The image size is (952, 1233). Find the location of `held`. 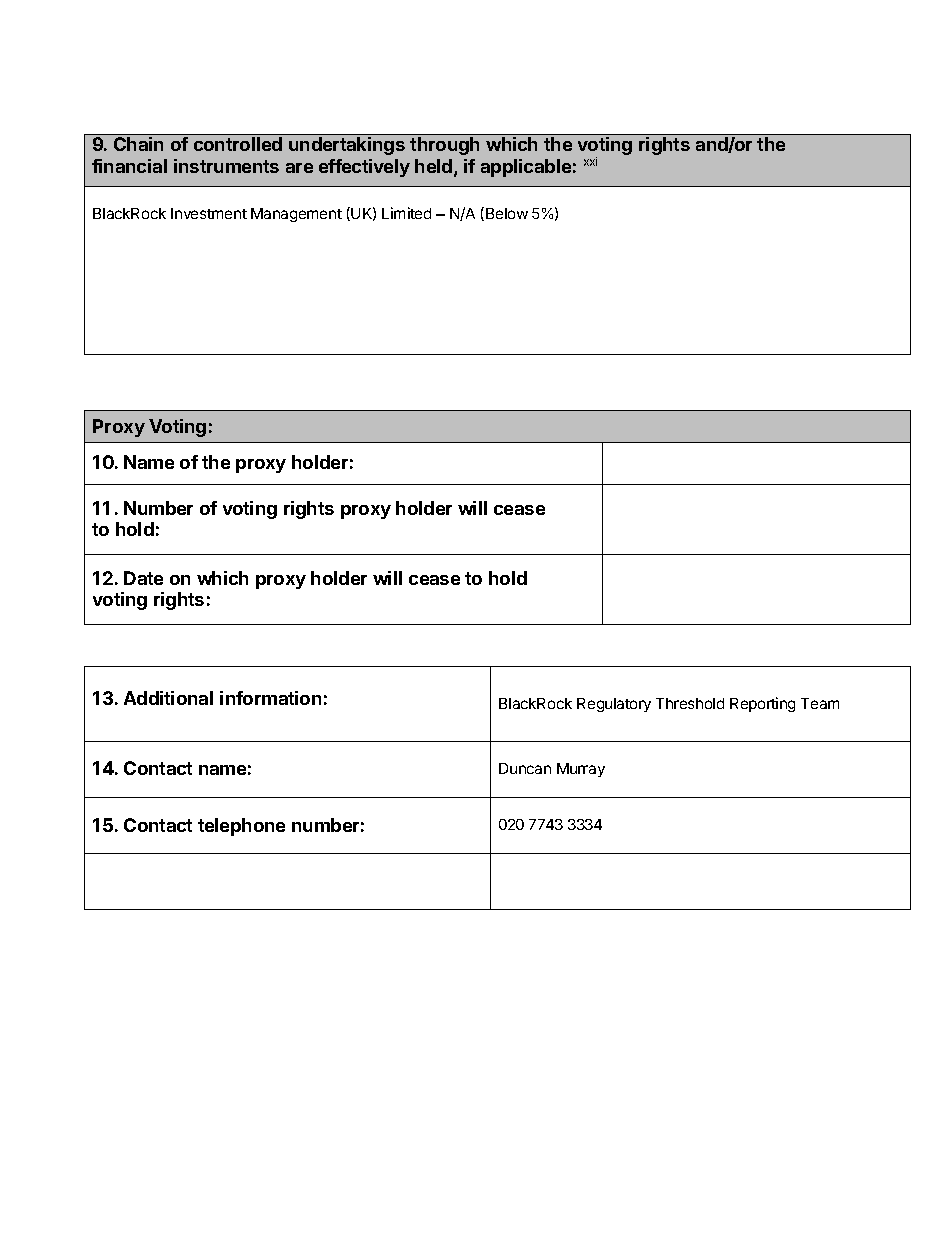

held is located at coordinates (435, 167).
